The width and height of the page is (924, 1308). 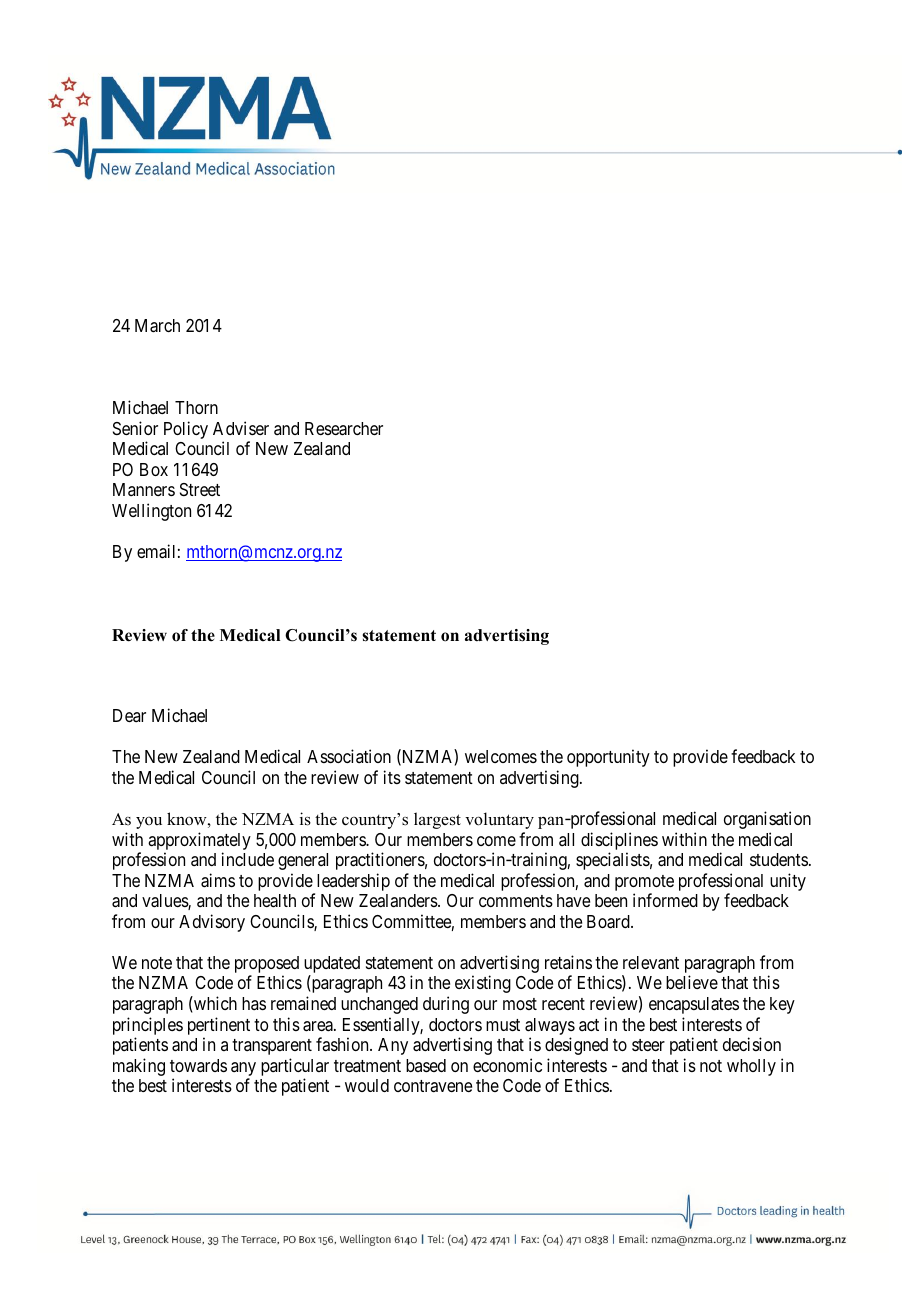 What do you see at coordinates (157, 326) in the page?
I see `March` at bounding box center [157, 326].
